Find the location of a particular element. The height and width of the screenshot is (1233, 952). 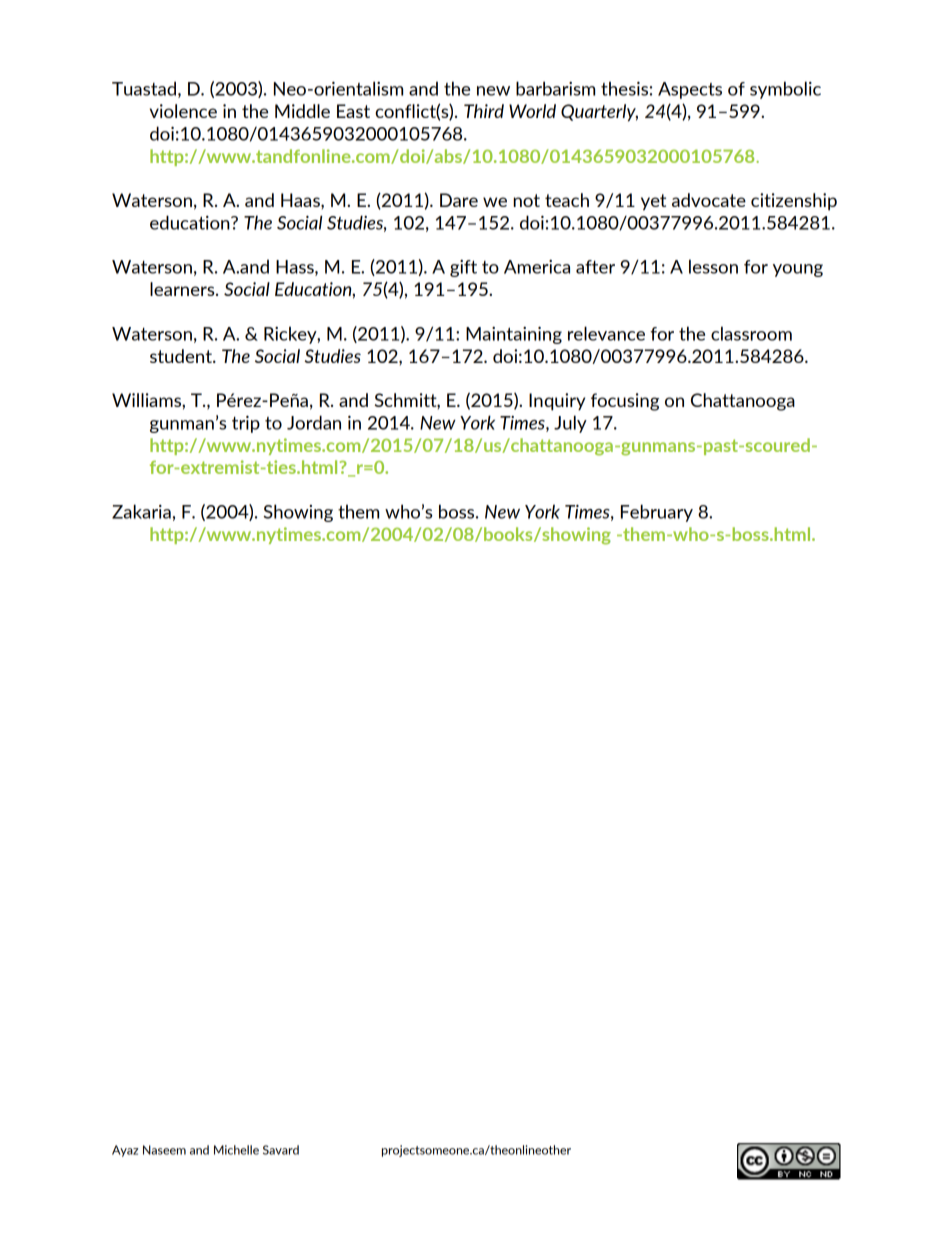

violence is located at coordinates (183, 111).
